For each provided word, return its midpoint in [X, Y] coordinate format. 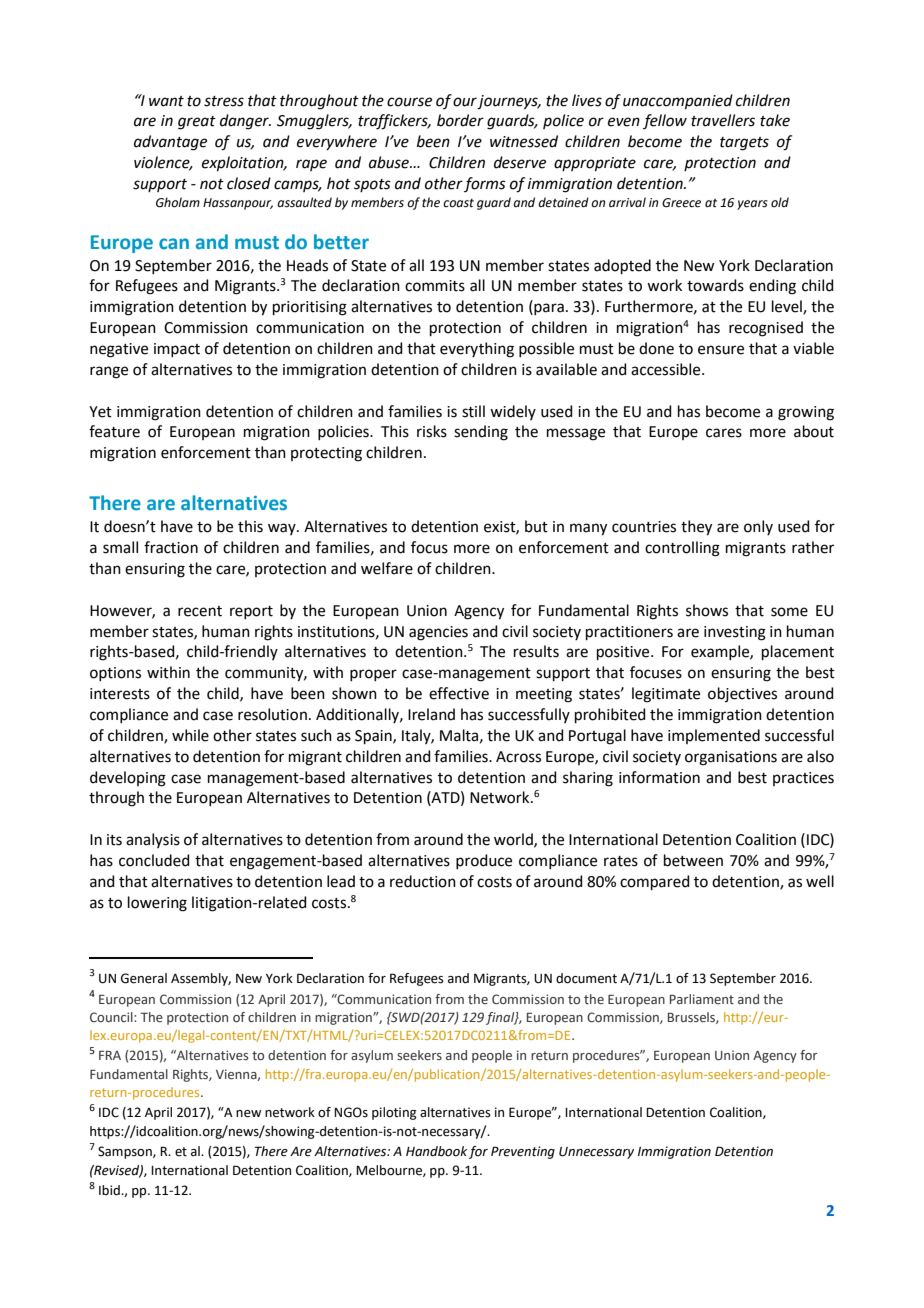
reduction [423, 881]
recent [200, 611]
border [460, 120]
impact [177, 350]
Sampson [126, 1152]
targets [744, 144]
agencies [438, 633]
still [473, 411]
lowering [157, 904]
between [693, 860]
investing [735, 633]
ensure [721, 350]
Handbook [436, 1151]
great [197, 123]
